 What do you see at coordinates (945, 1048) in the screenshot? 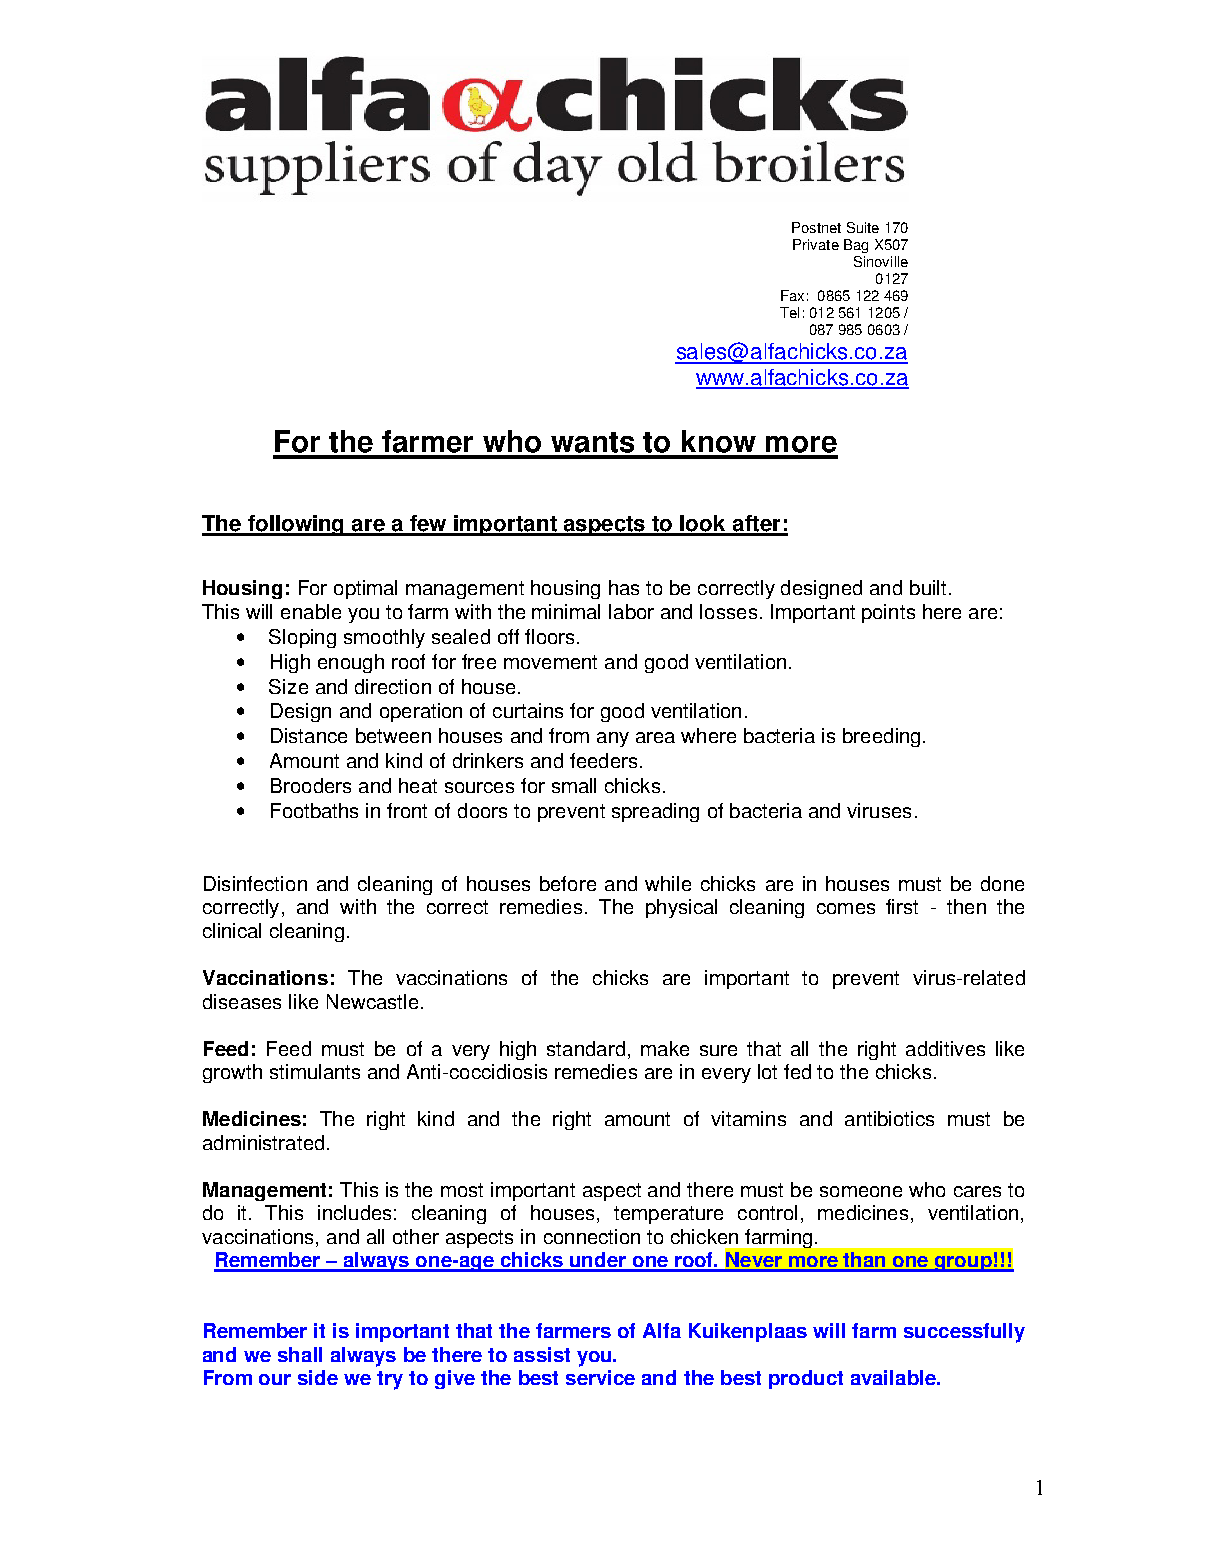
I see `additives` at bounding box center [945, 1048].
